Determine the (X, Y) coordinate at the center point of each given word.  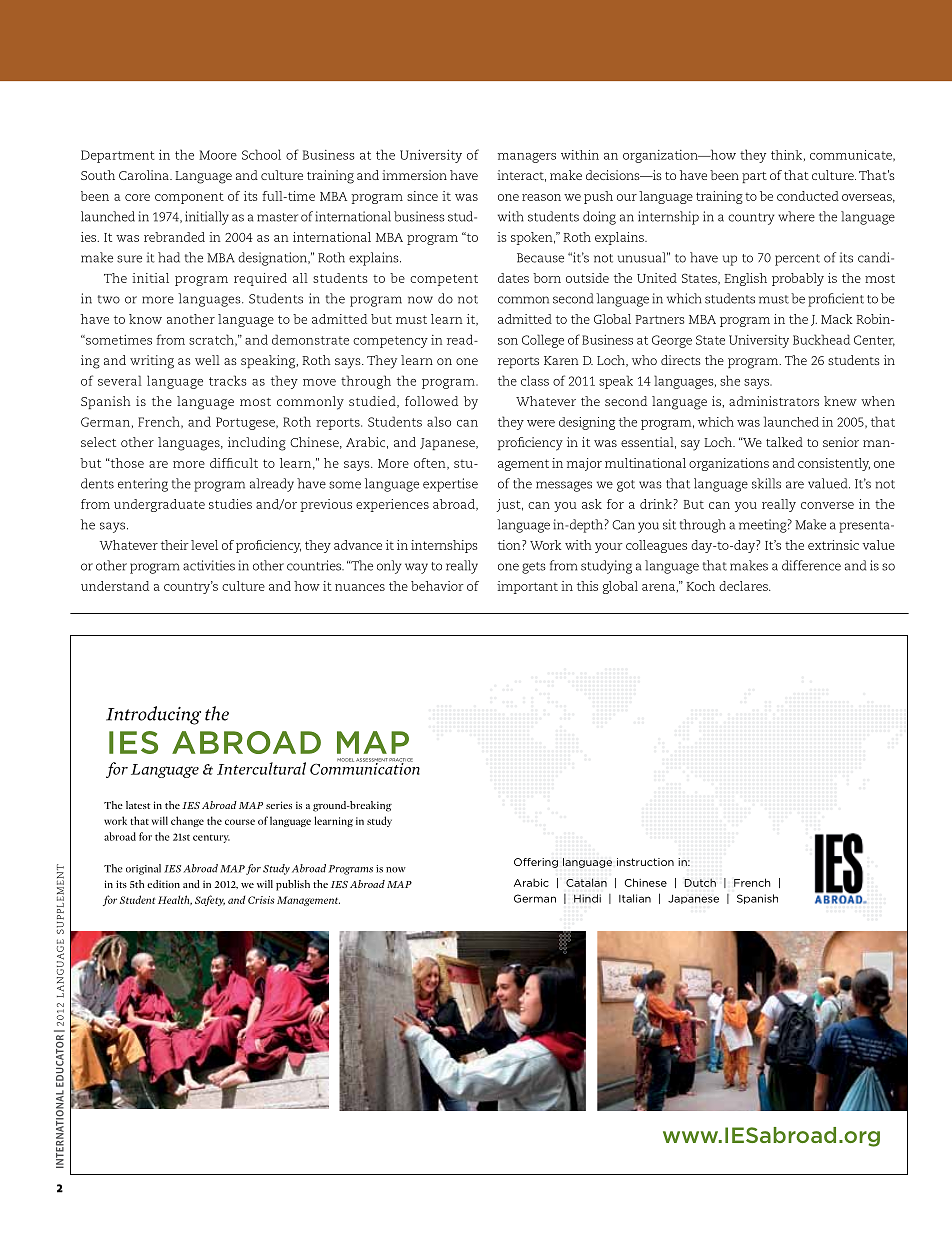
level (204, 545)
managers (527, 158)
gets (534, 568)
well (207, 360)
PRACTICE (401, 761)
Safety (210, 900)
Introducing (153, 715)
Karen (561, 360)
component (189, 198)
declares (744, 586)
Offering (536, 863)
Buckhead (821, 339)
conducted (808, 196)
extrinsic (833, 545)
